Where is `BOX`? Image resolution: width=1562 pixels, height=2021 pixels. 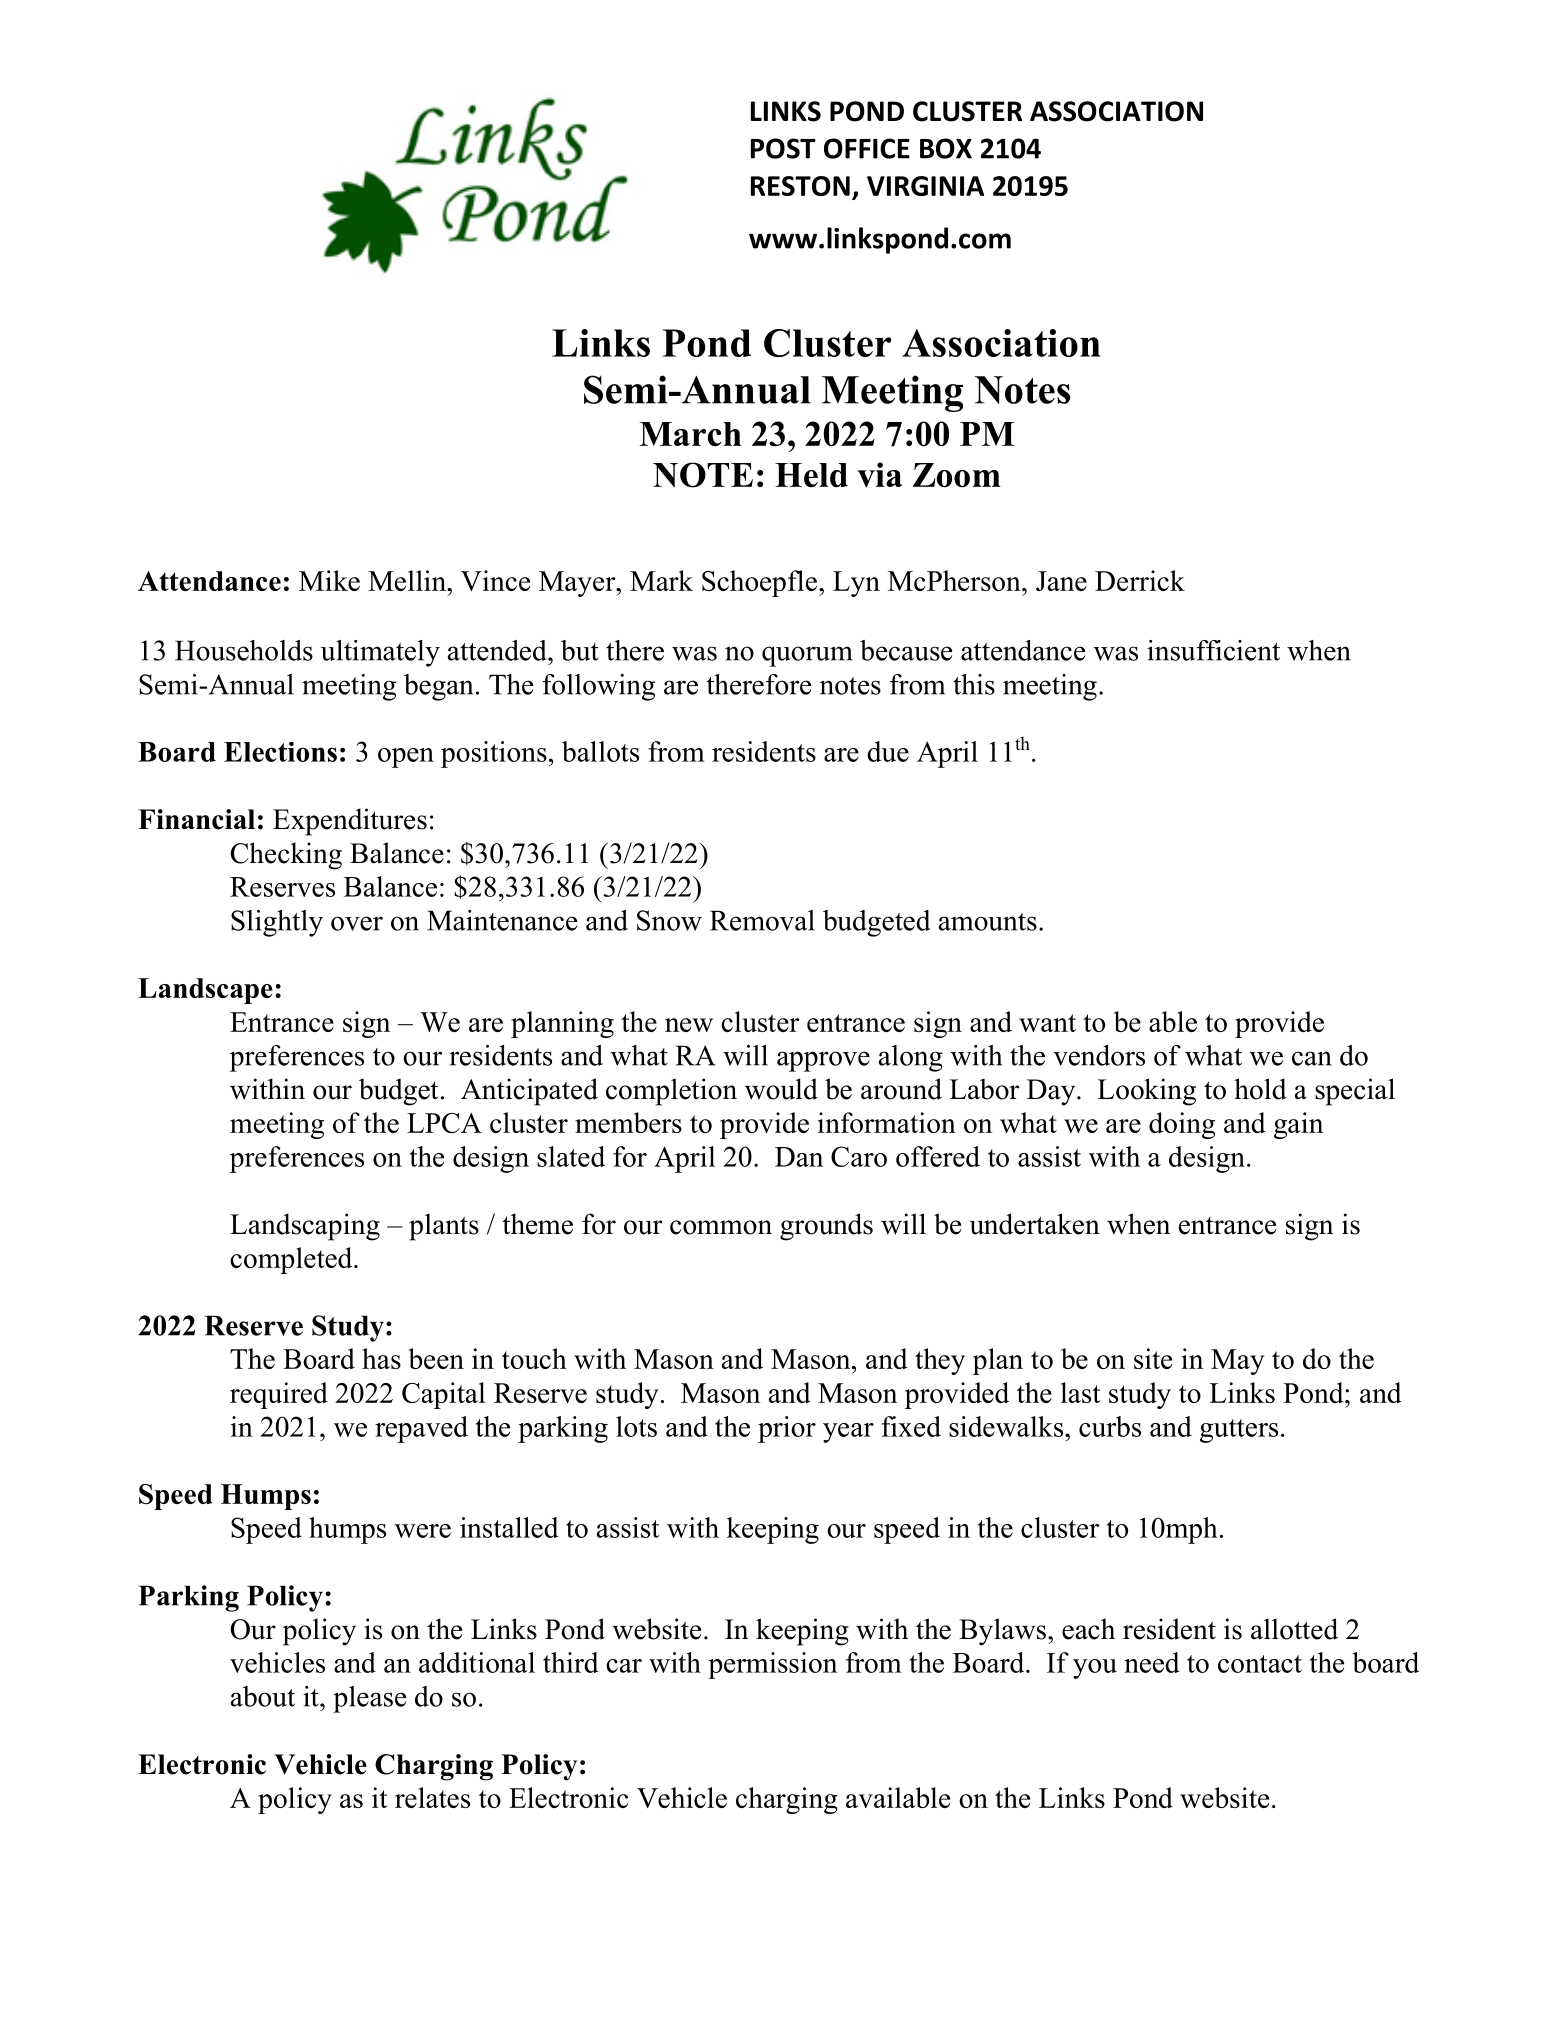
BOX is located at coordinates (946, 148).
